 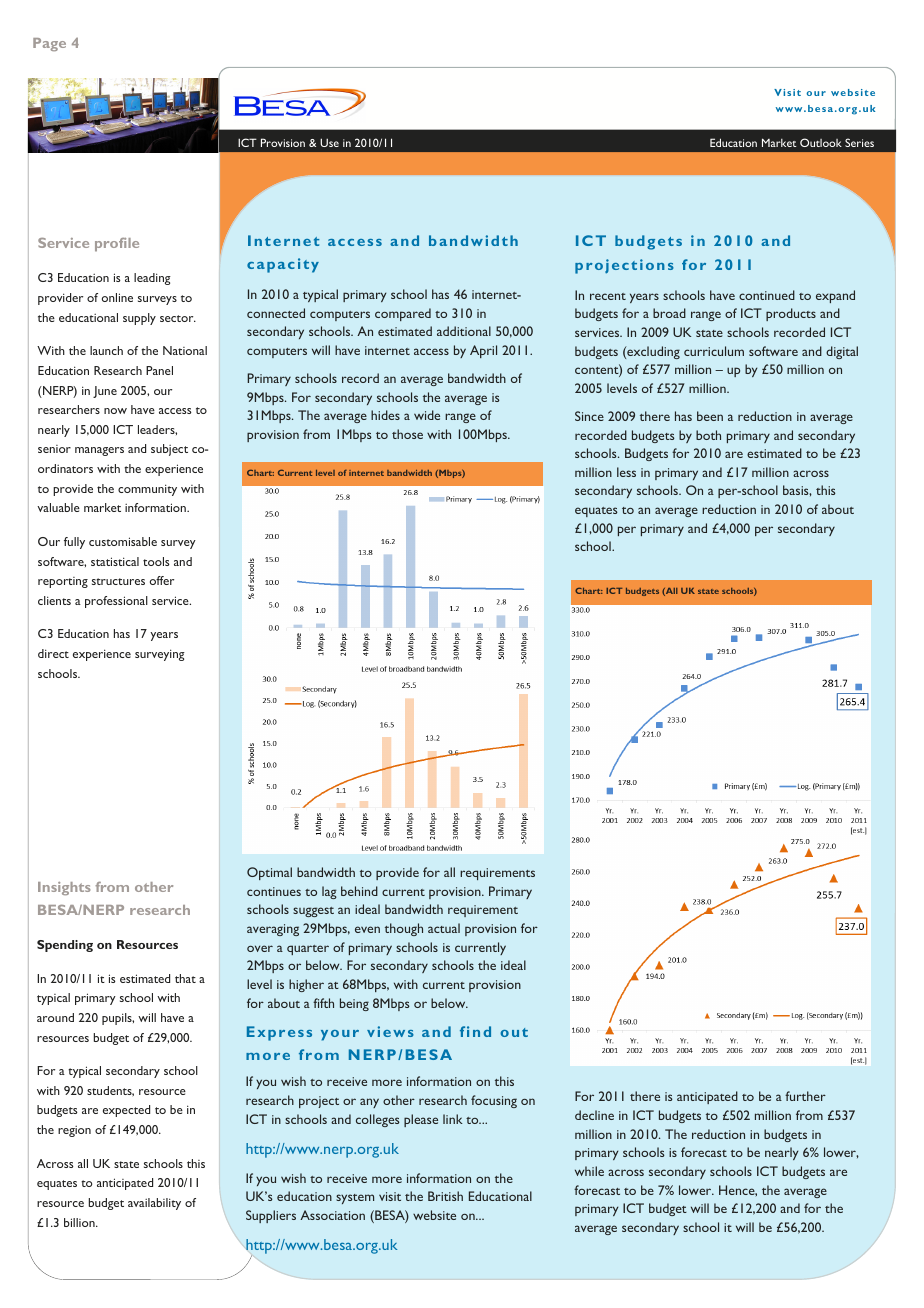 What do you see at coordinates (329, 142) in the page?
I see `Use` at bounding box center [329, 142].
